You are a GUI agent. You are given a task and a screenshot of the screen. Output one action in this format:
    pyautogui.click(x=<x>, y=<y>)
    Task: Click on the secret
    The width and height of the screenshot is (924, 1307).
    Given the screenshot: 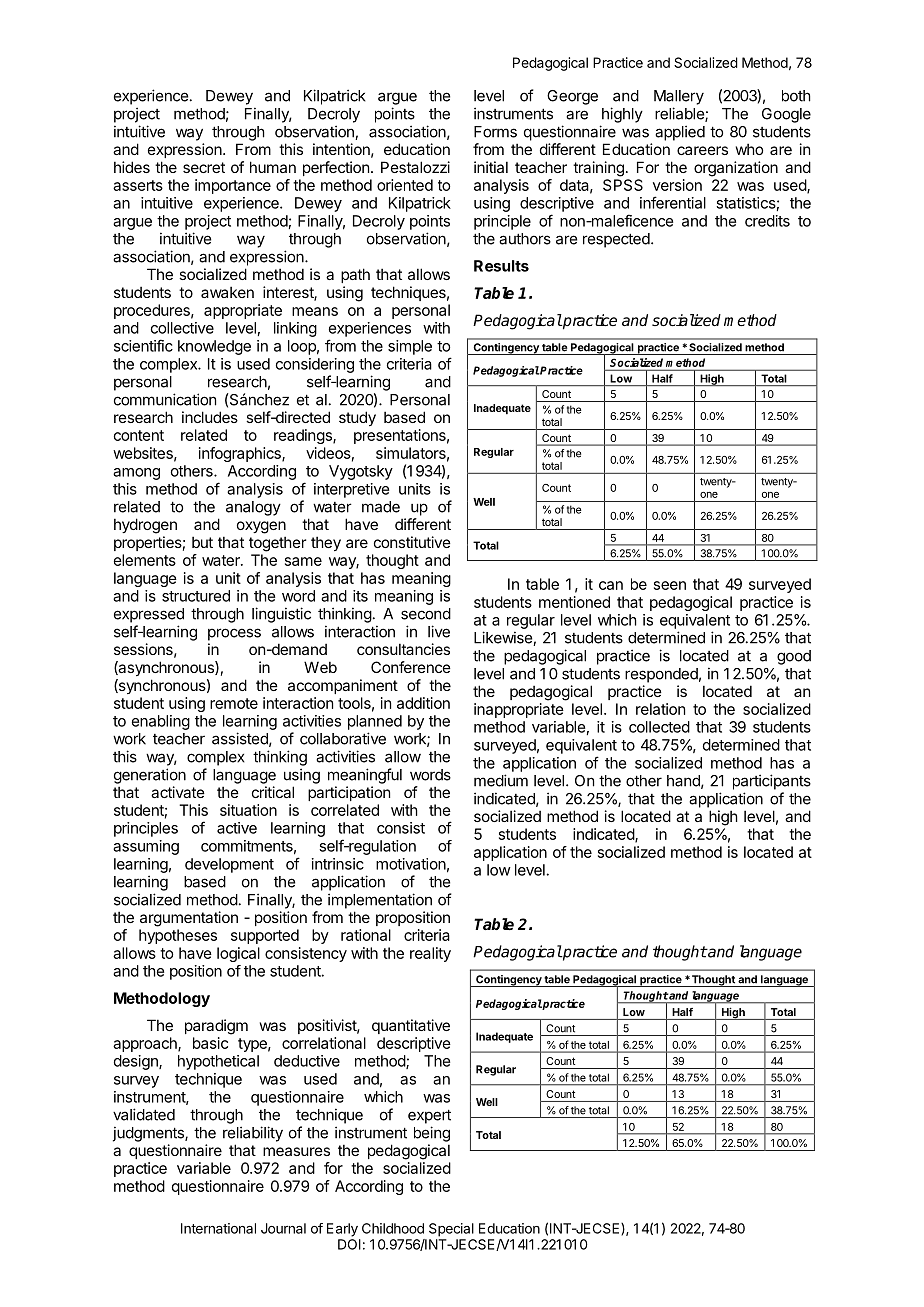 What is the action you would take?
    pyautogui.click(x=204, y=167)
